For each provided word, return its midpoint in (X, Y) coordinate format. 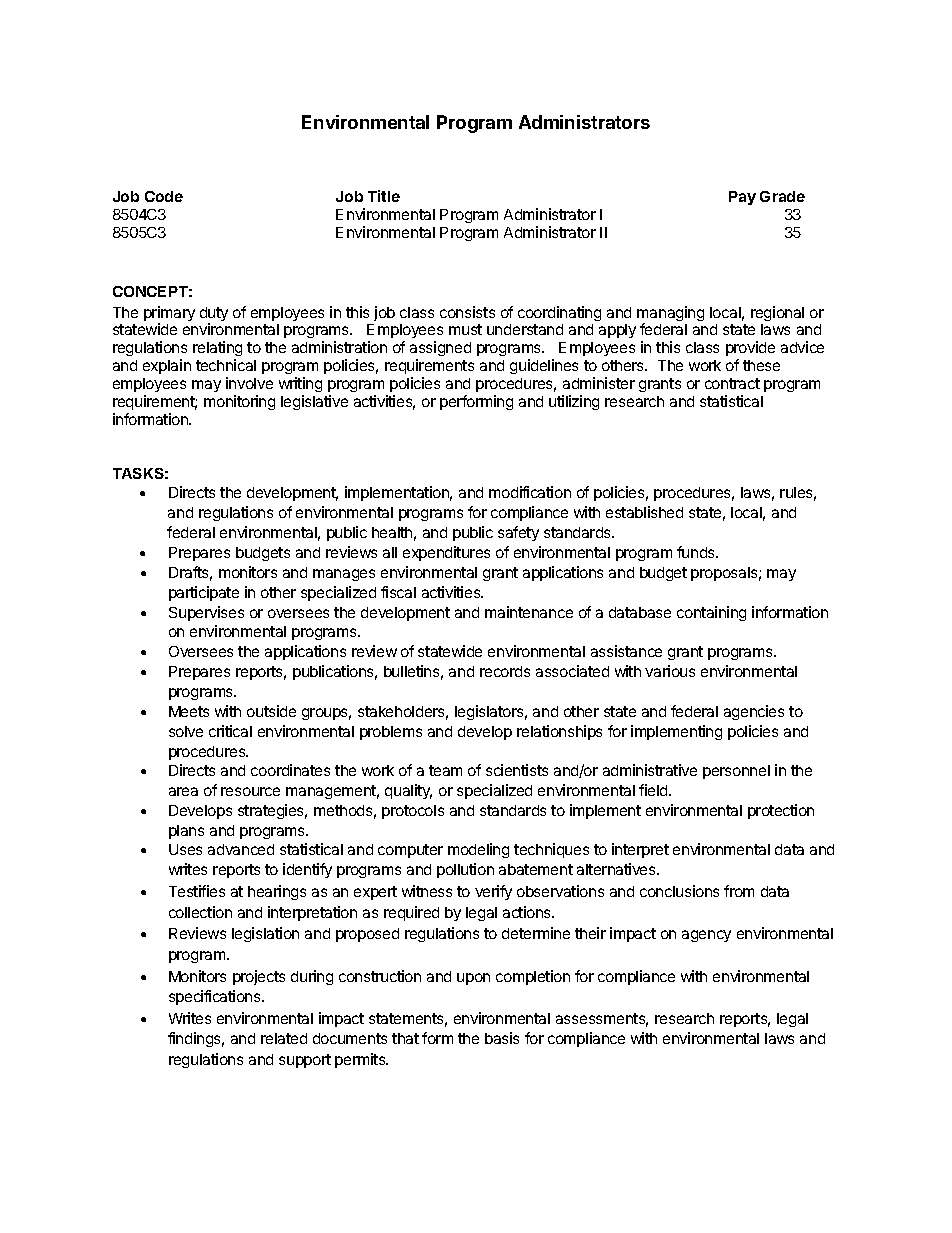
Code (164, 196)
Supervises (206, 613)
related (284, 1038)
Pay (742, 198)
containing (711, 613)
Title (384, 196)
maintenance (529, 612)
